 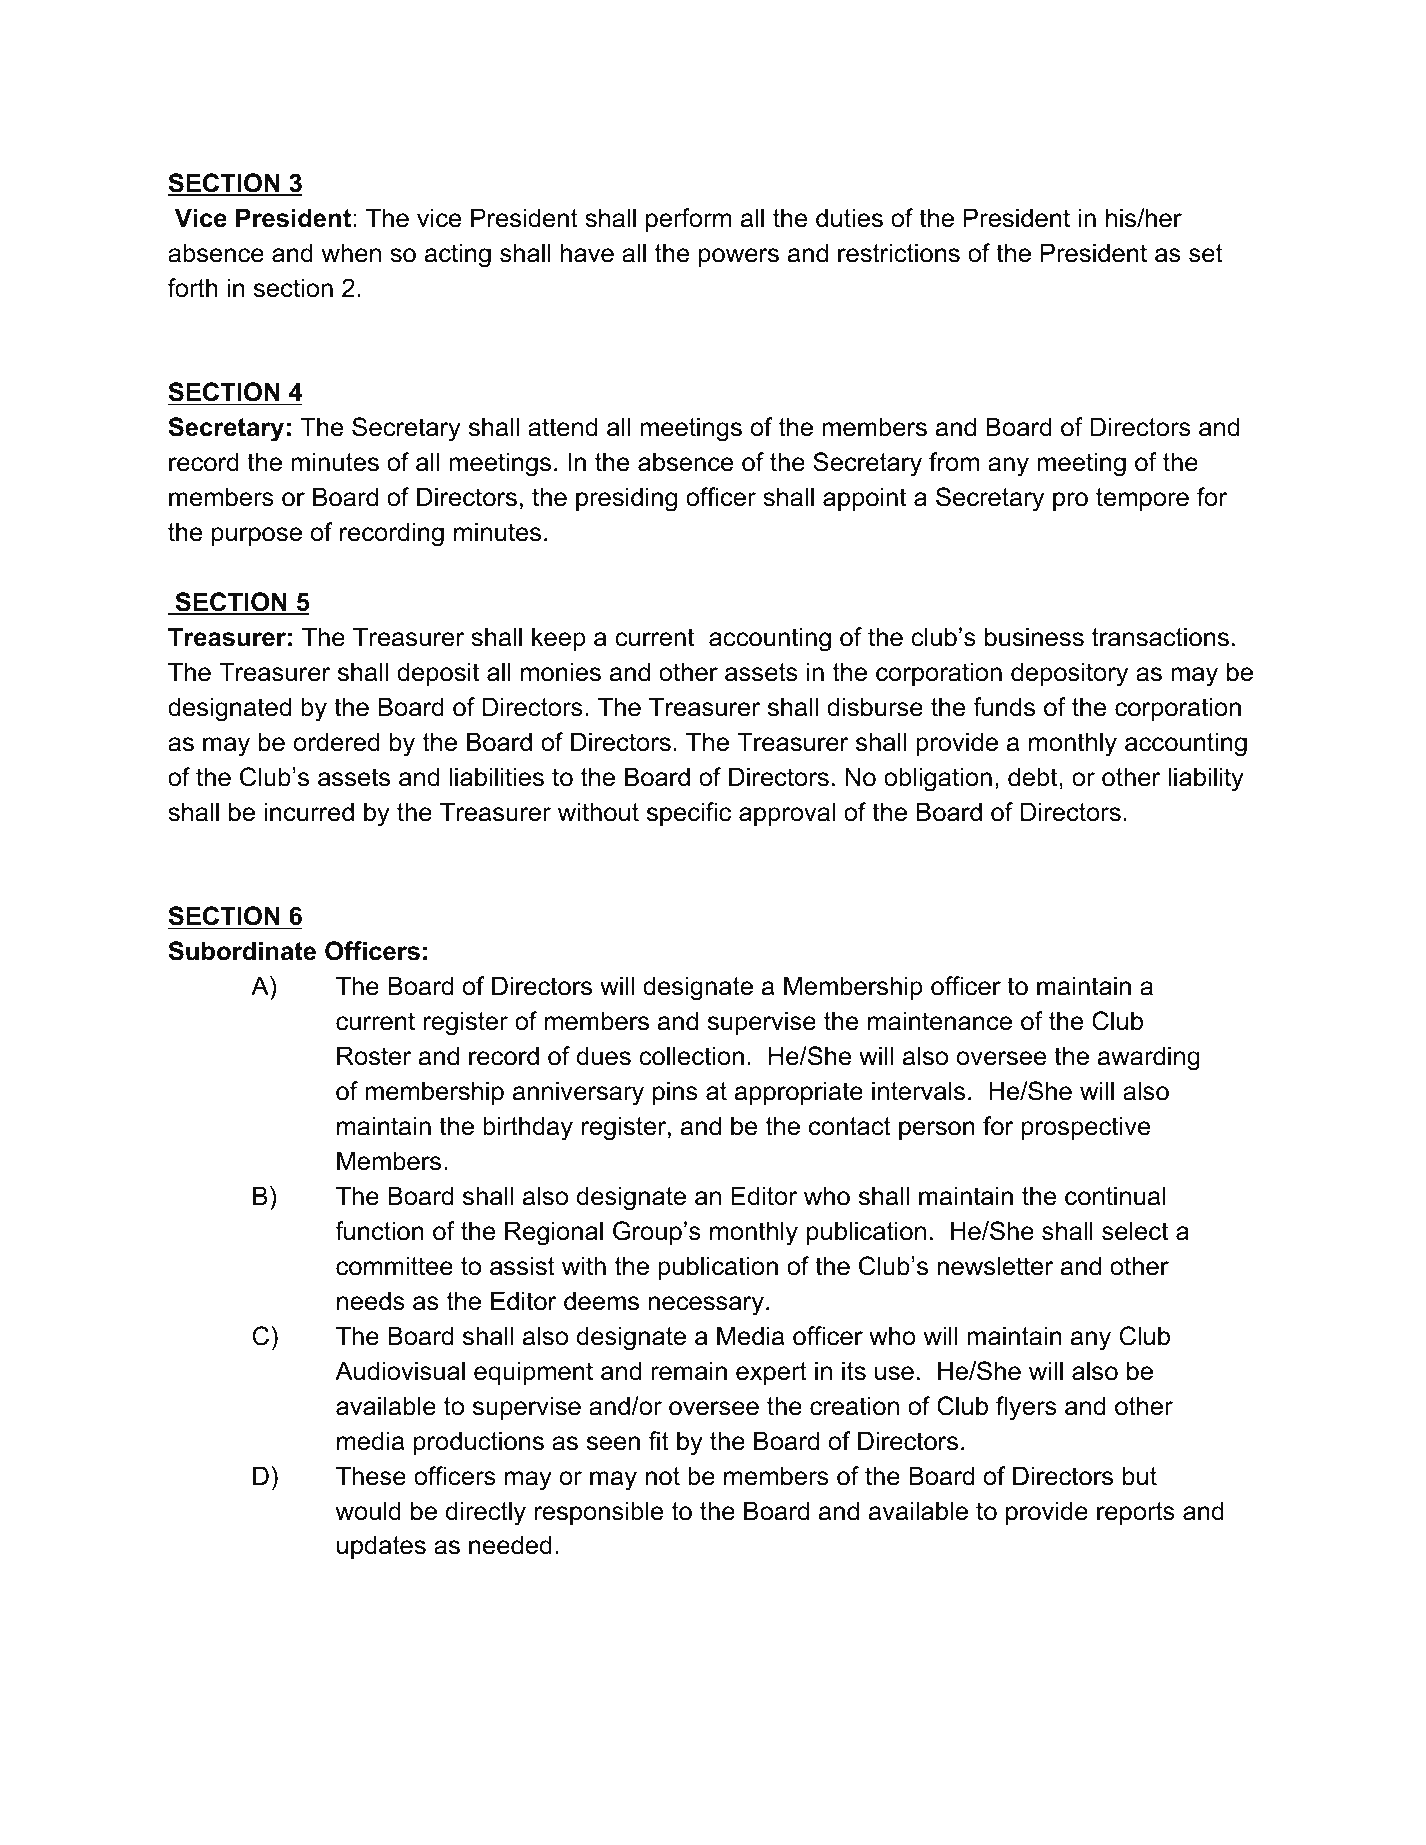 What do you see at coordinates (1142, 499) in the document?
I see `tempore` at bounding box center [1142, 499].
